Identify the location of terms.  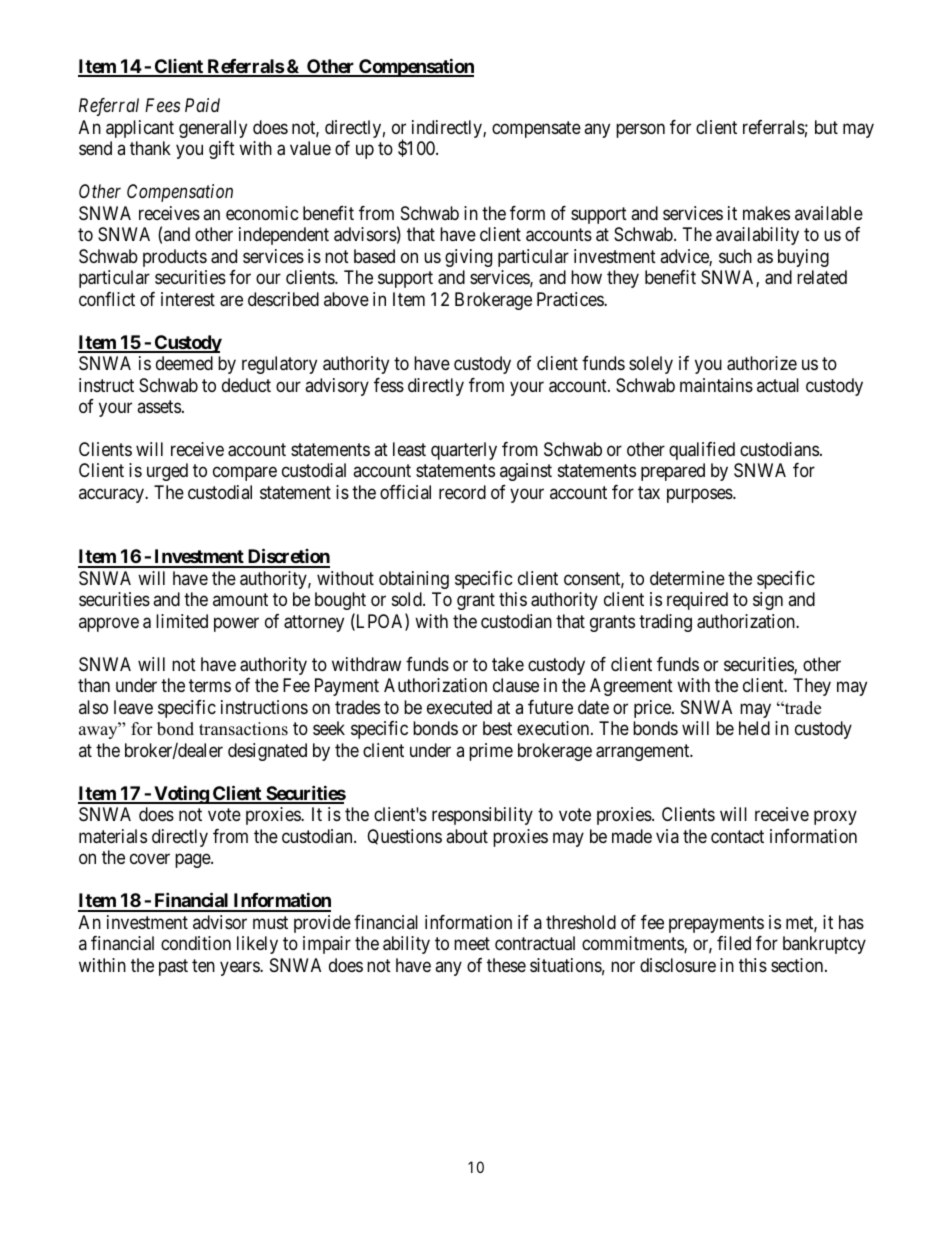
(210, 686).
